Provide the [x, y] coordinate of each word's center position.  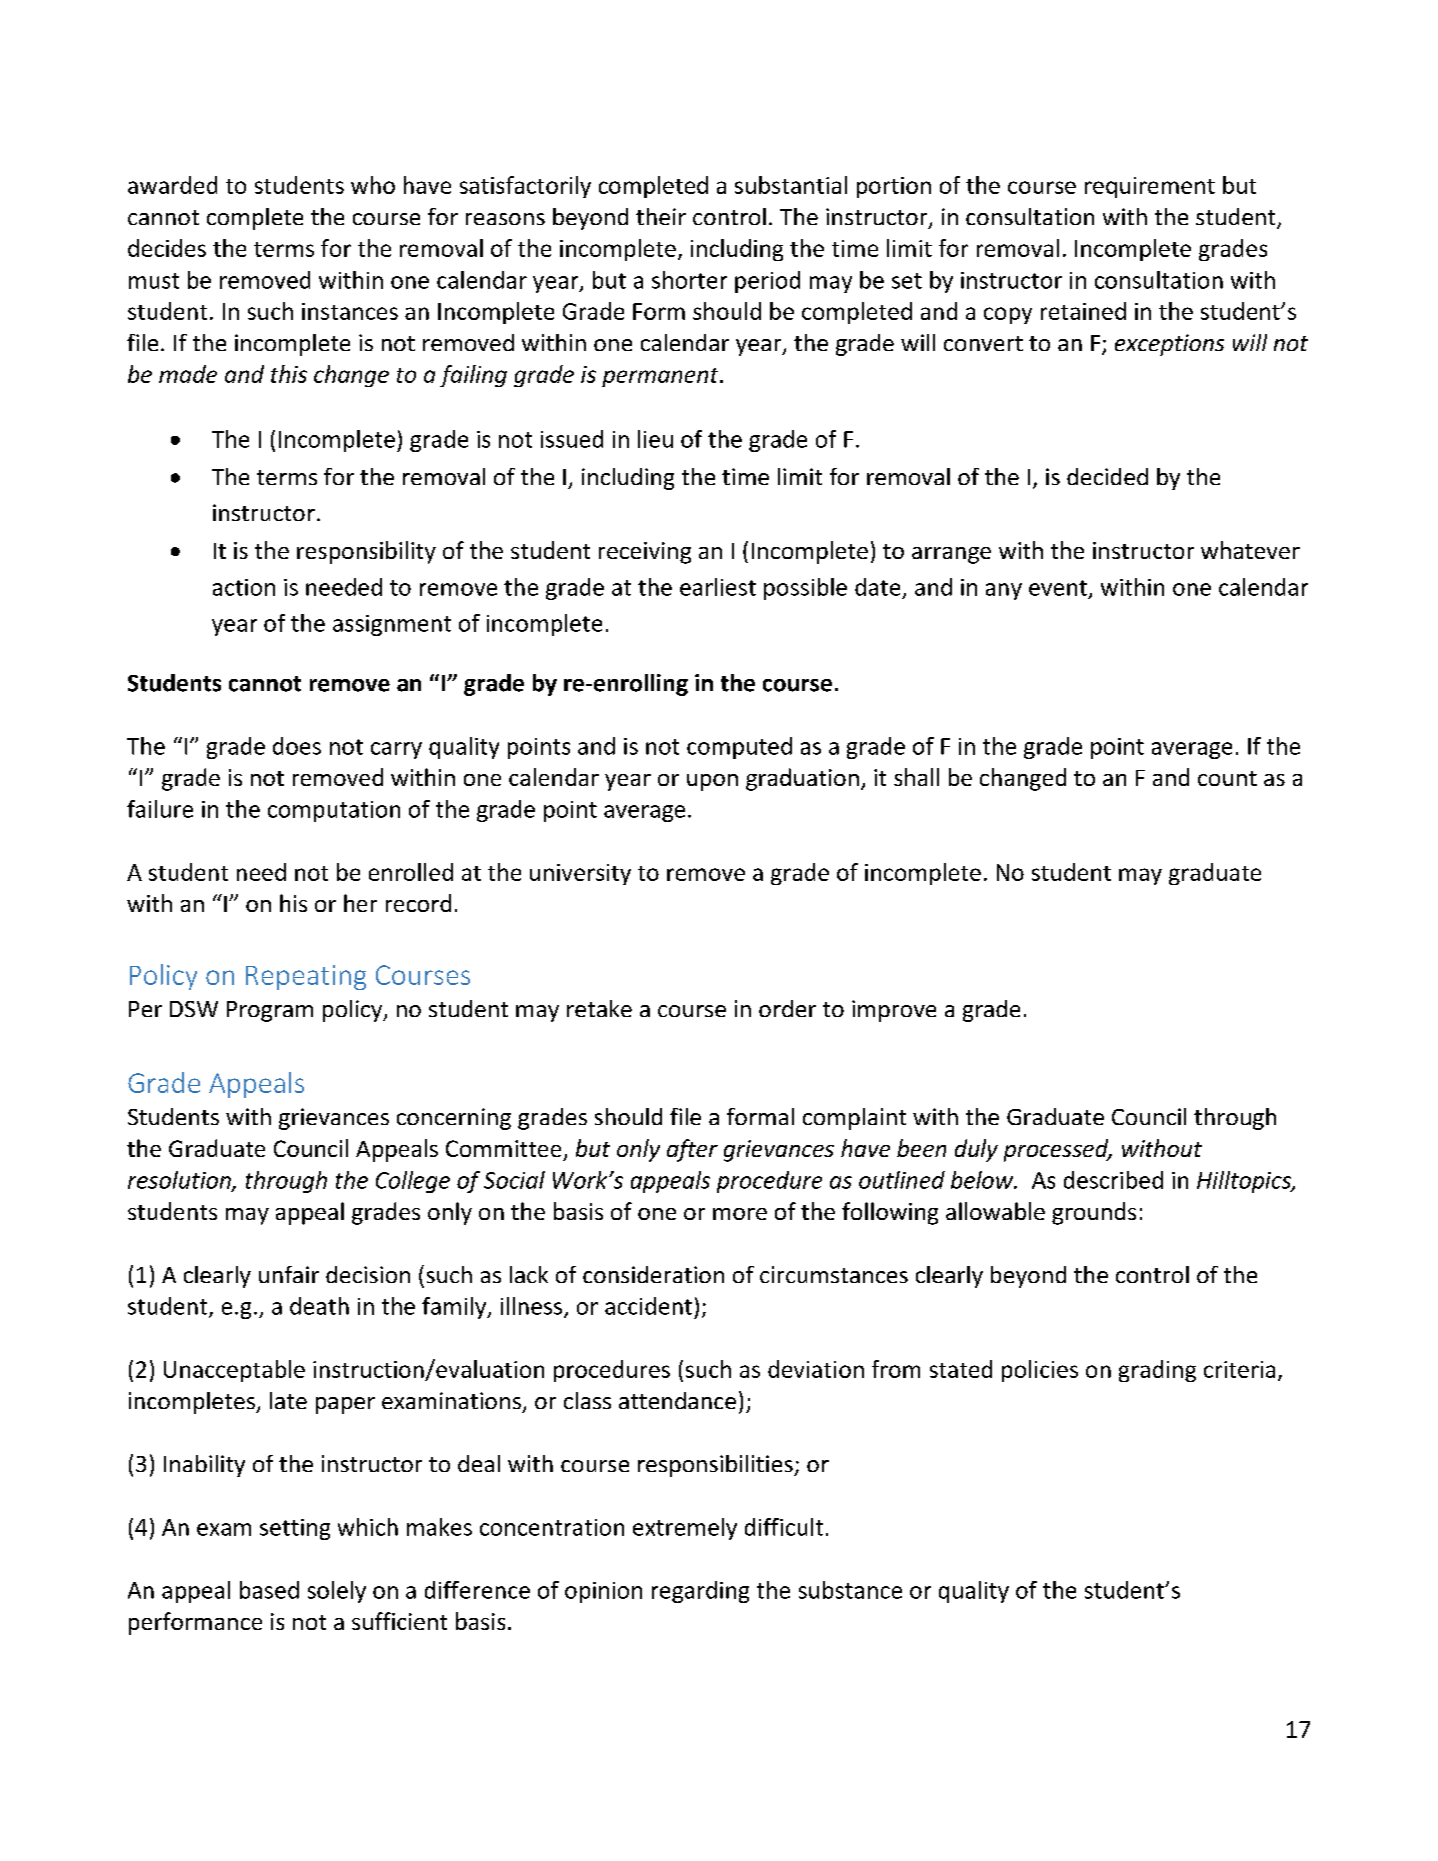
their [661, 216]
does [297, 746]
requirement [1150, 187]
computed [739, 748]
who [373, 185]
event [1058, 588]
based [269, 1590]
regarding [700, 1592]
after [692, 1150]
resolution [180, 1181]
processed [1057, 1150]
